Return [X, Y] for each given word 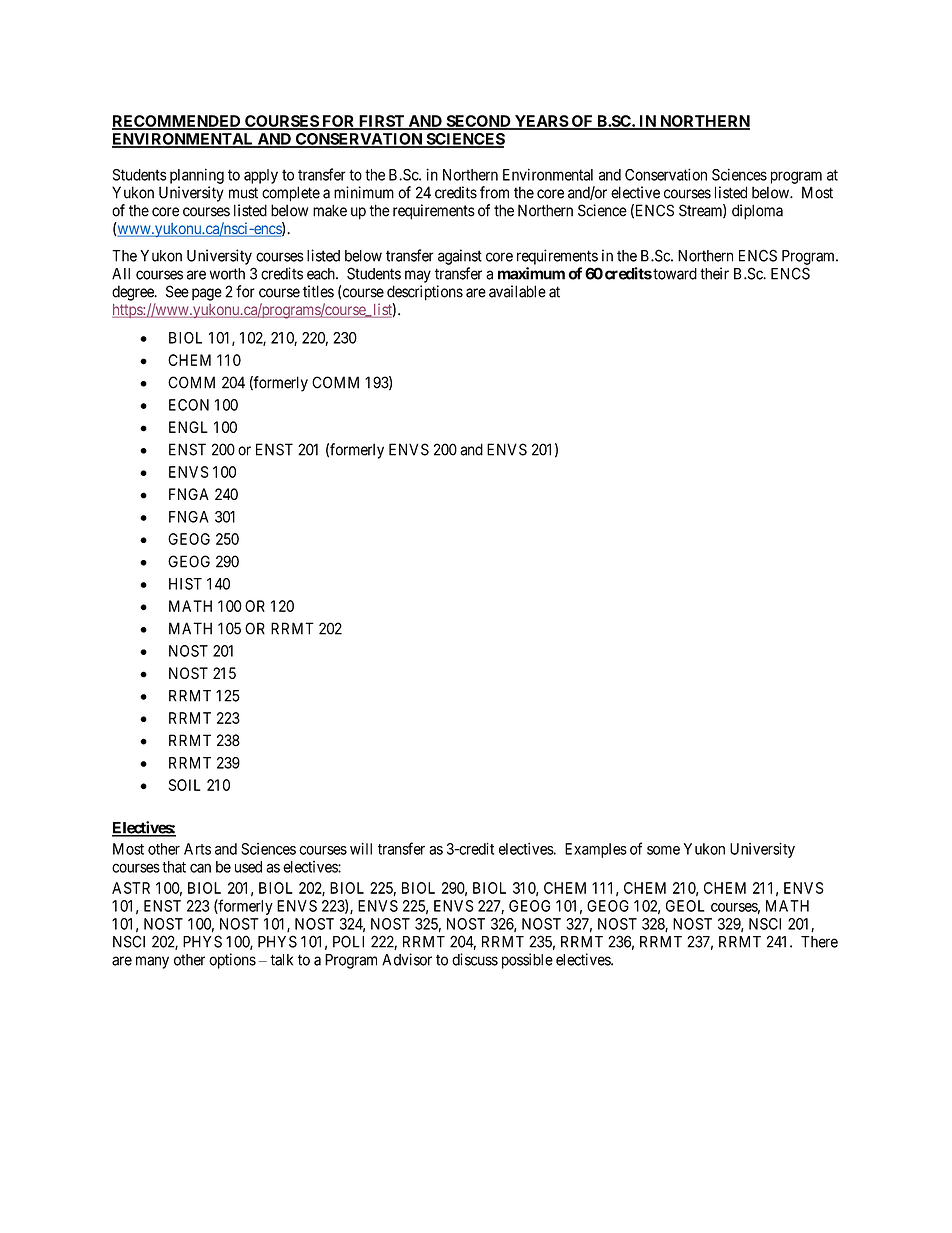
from [494, 192]
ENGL [188, 427]
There [819, 942]
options [232, 961]
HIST [185, 584]
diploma [757, 212]
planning [197, 176]
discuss [475, 959]
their [714, 273]
